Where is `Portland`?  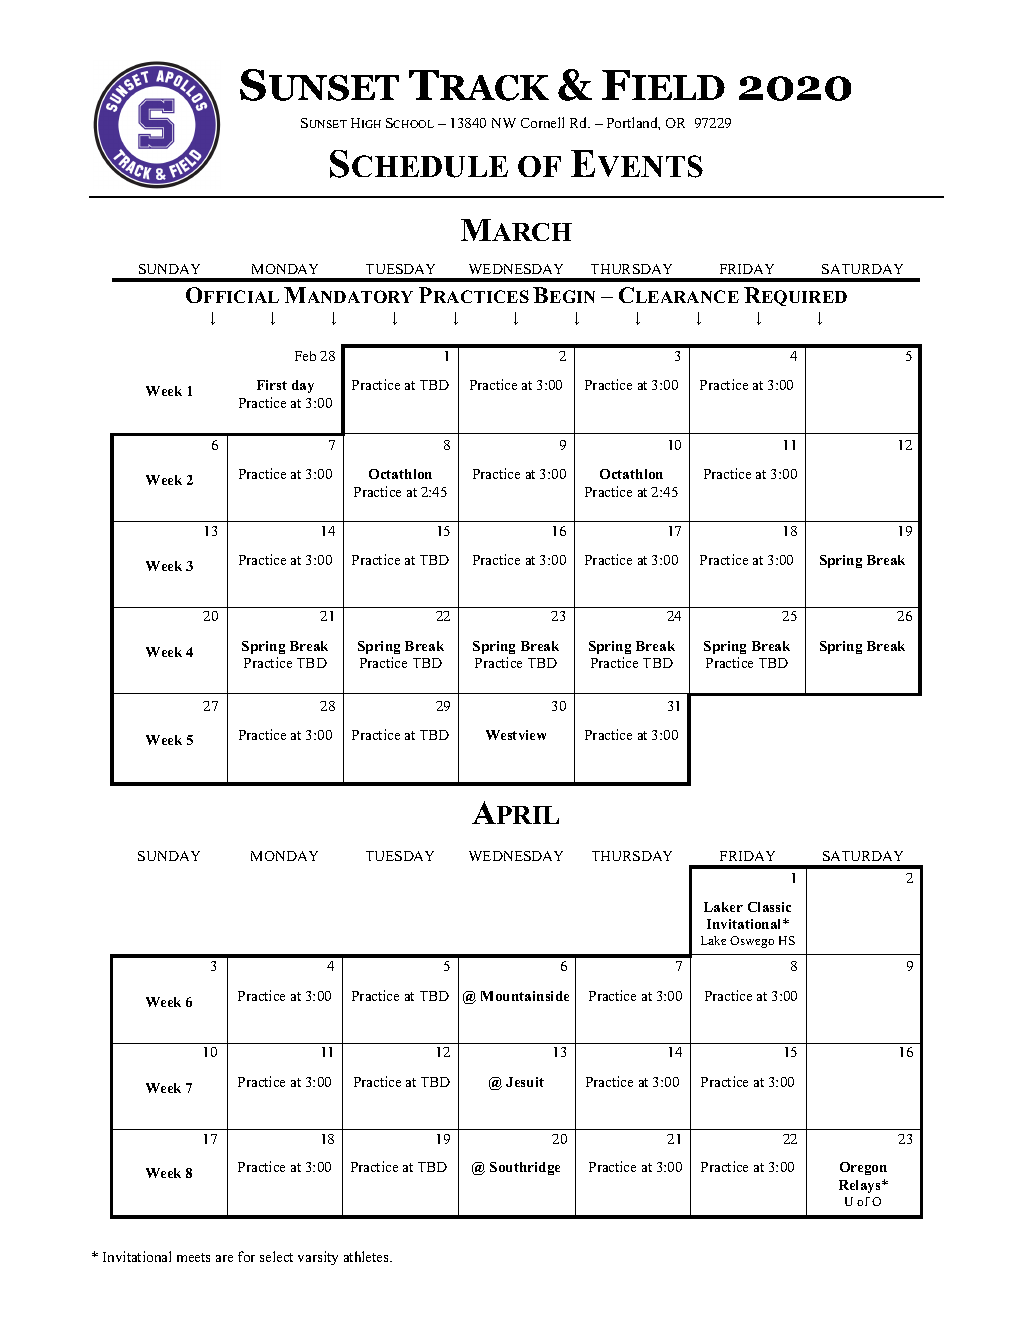 Portland is located at coordinates (633, 123).
